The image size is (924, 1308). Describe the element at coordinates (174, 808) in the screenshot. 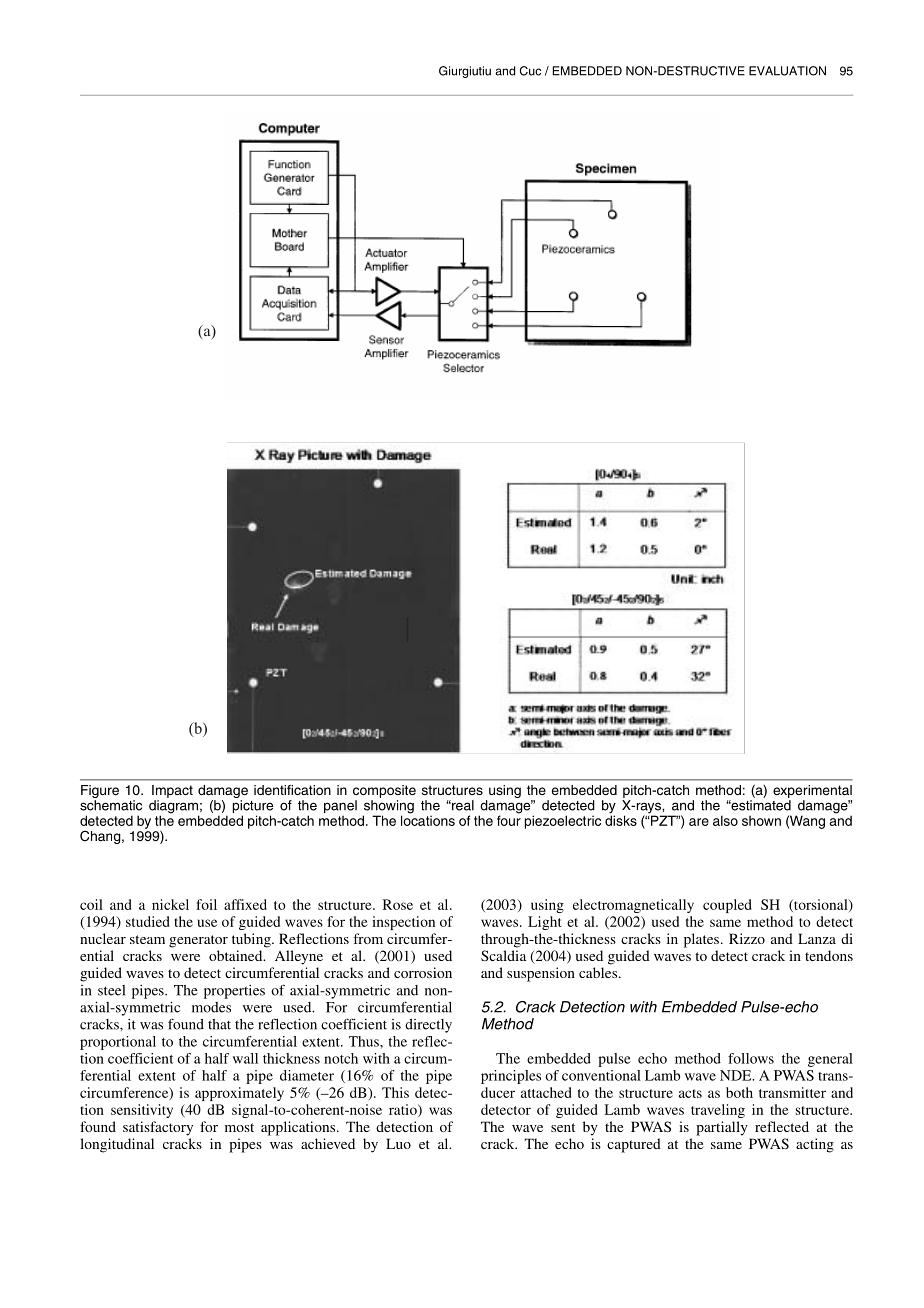

I see `diagram` at that location.
